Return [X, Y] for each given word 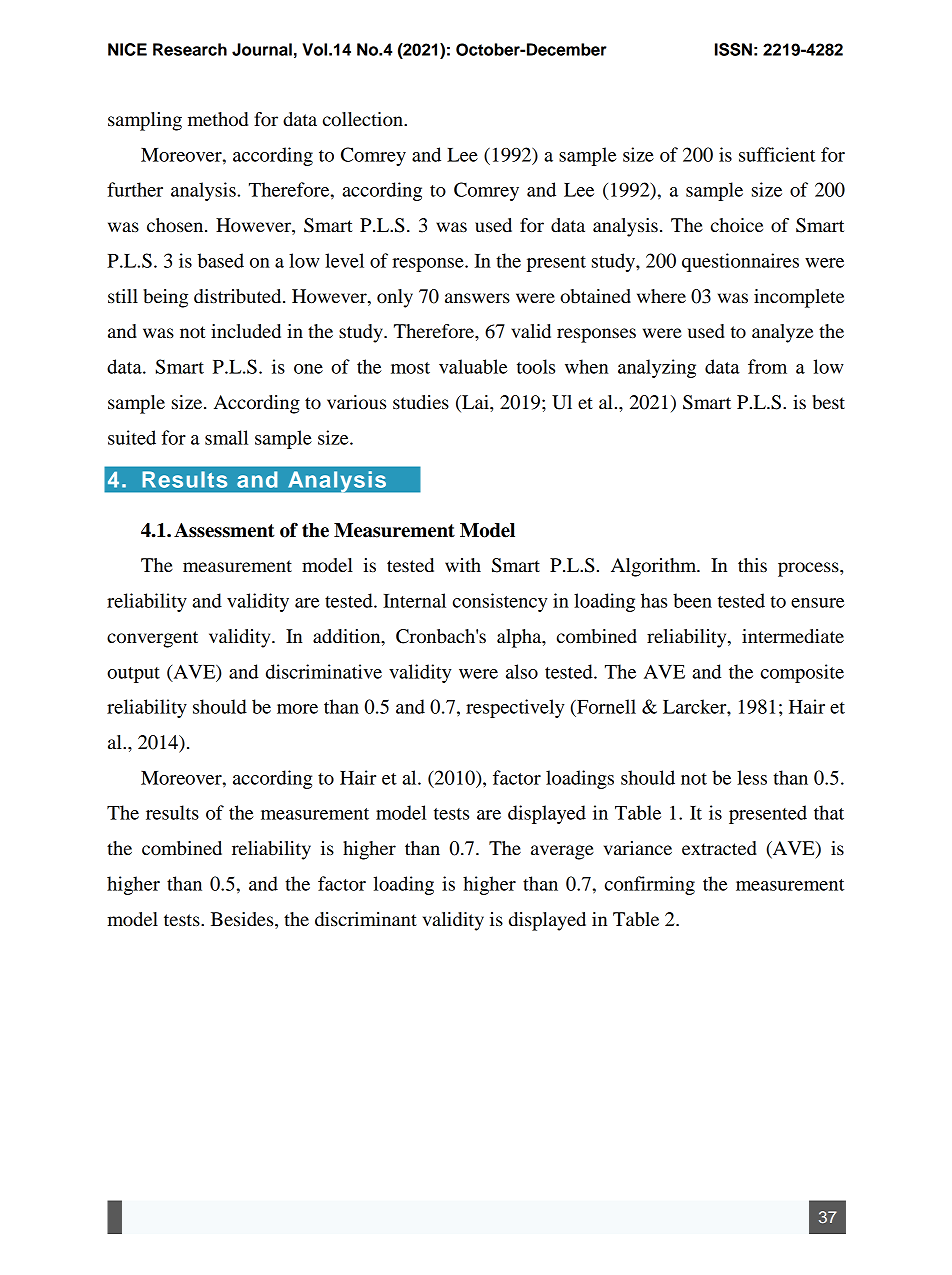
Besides [243, 919]
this [752, 565]
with [463, 565]
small [226, 437]
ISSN [733, 49]
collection [364, 119]
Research [190, 49]
